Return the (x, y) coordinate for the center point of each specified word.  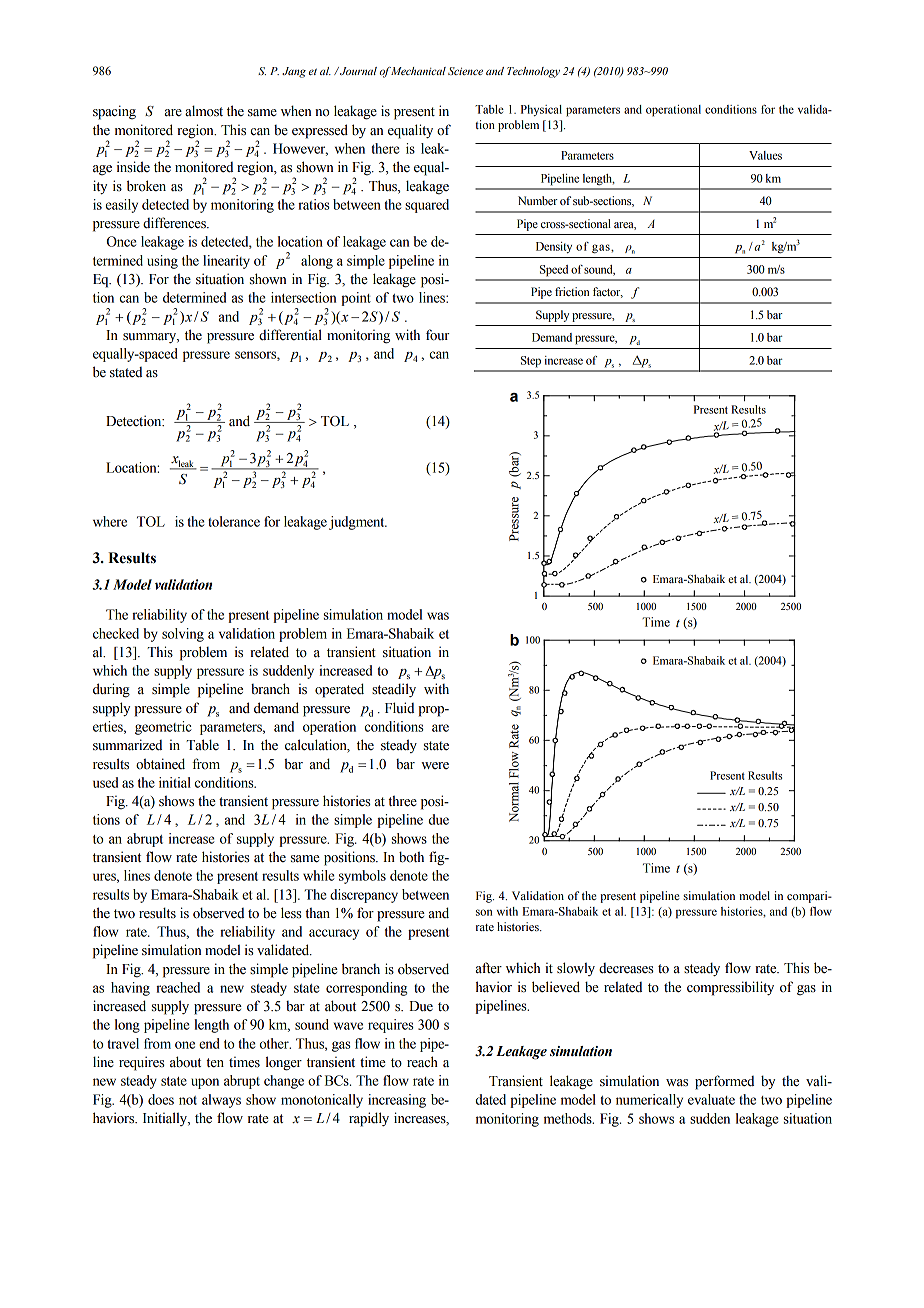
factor (608, 292)
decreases (626, 968)
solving (183, 635)
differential (290, 335)
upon (205, 1083)
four (438, 335)
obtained (160, 764)
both (411, 857)
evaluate (711, 1099)
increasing (397, 1101)
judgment (358, 523)
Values (765, 155)
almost (204, 111)
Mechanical (418, 71)
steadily (394, 690)
